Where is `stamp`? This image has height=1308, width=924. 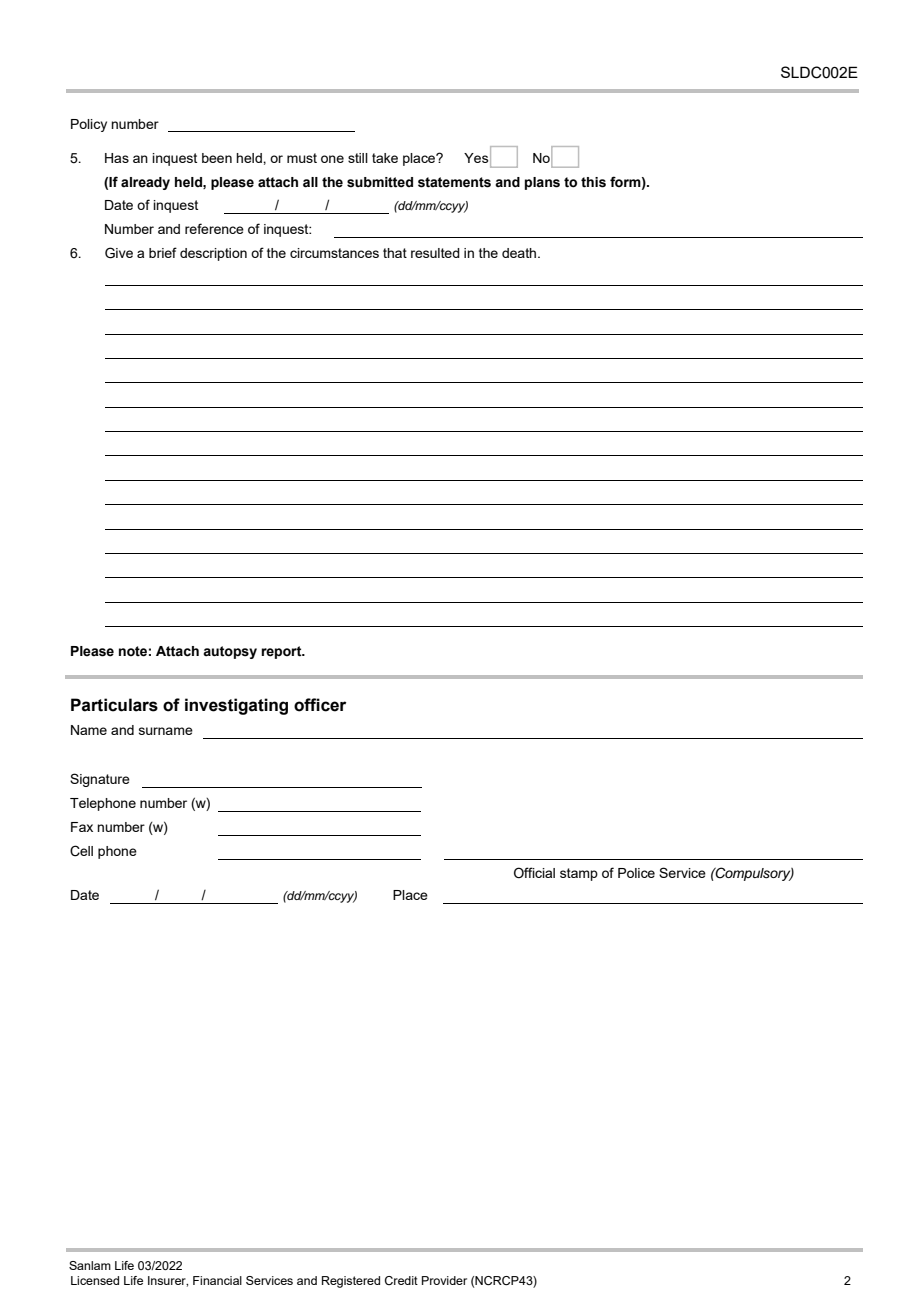 stamp is located at coordinates (579, 874).
